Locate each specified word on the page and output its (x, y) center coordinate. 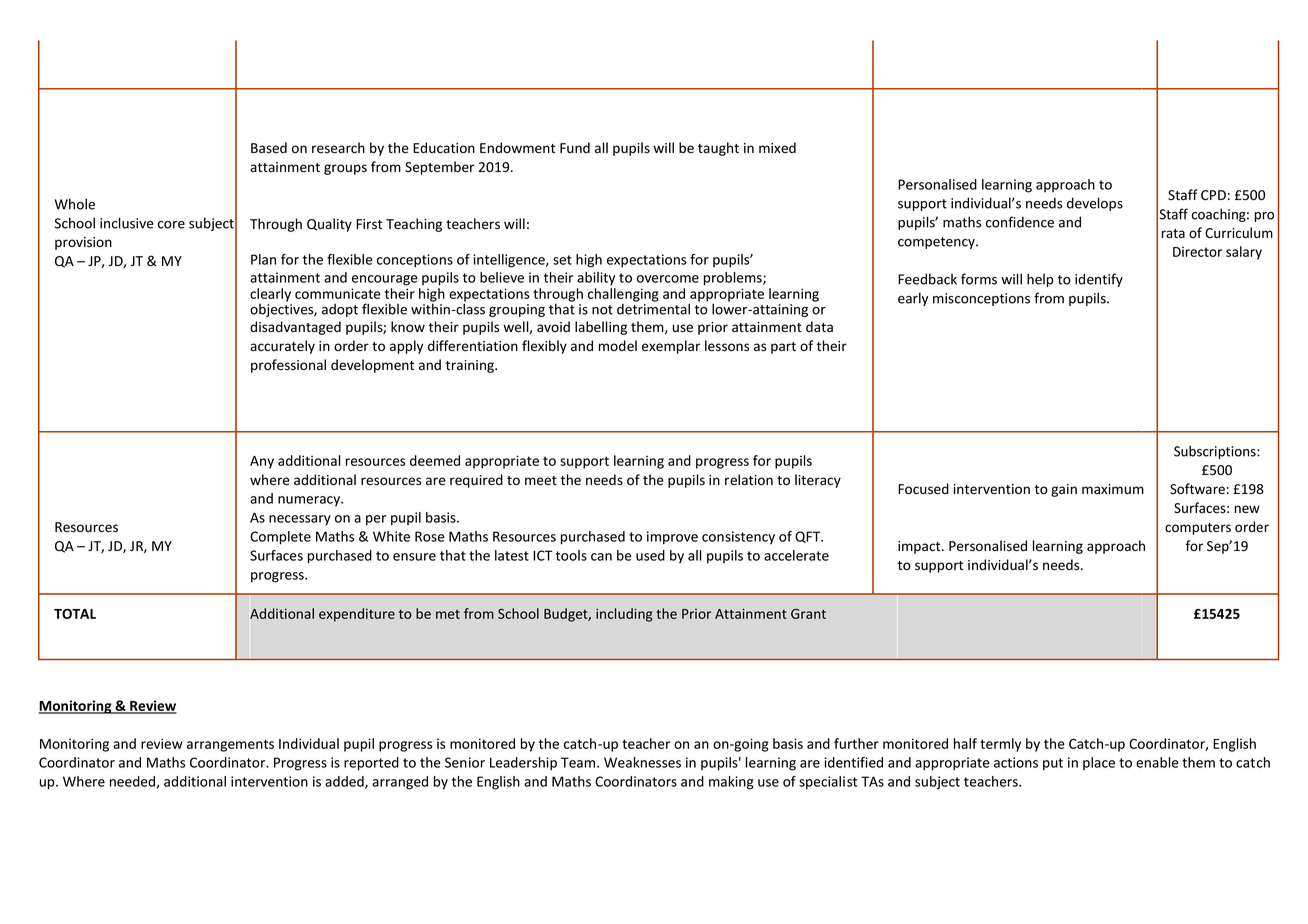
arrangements (230, 745)
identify (1099, 280)
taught (718, 149)
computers (1198, 529)
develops (1095, 204)
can (601, 557)
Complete (280, 538)
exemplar (671, 347)
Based (269, 148)
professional (288, 366)
